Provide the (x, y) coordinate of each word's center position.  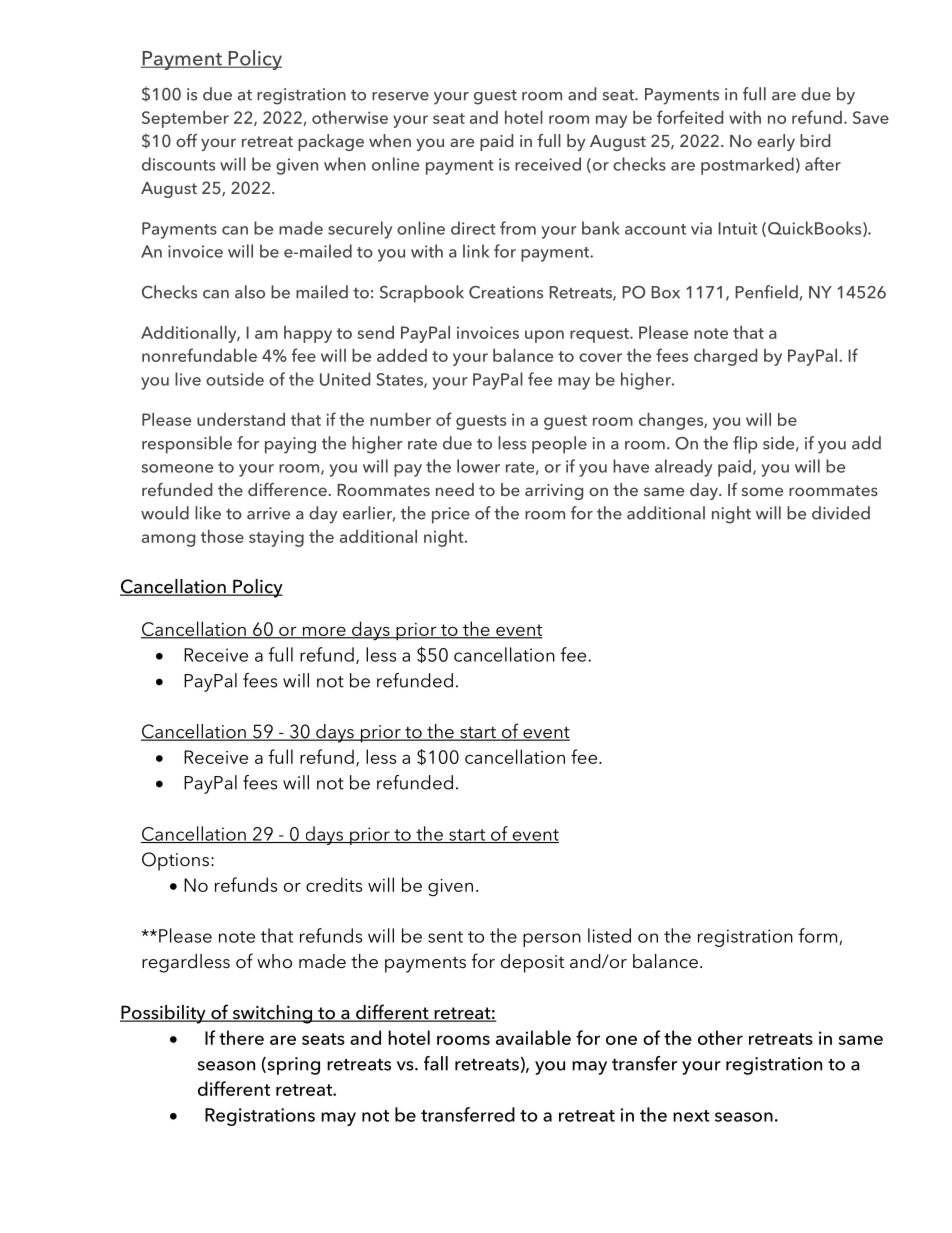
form (819, 936)
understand (241, 419)
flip (745, 445)
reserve (400, 96)
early (776, 142)
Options (175, 861)
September (185, 119)
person (552, 940)
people (559, 445)
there (241, 1037)
